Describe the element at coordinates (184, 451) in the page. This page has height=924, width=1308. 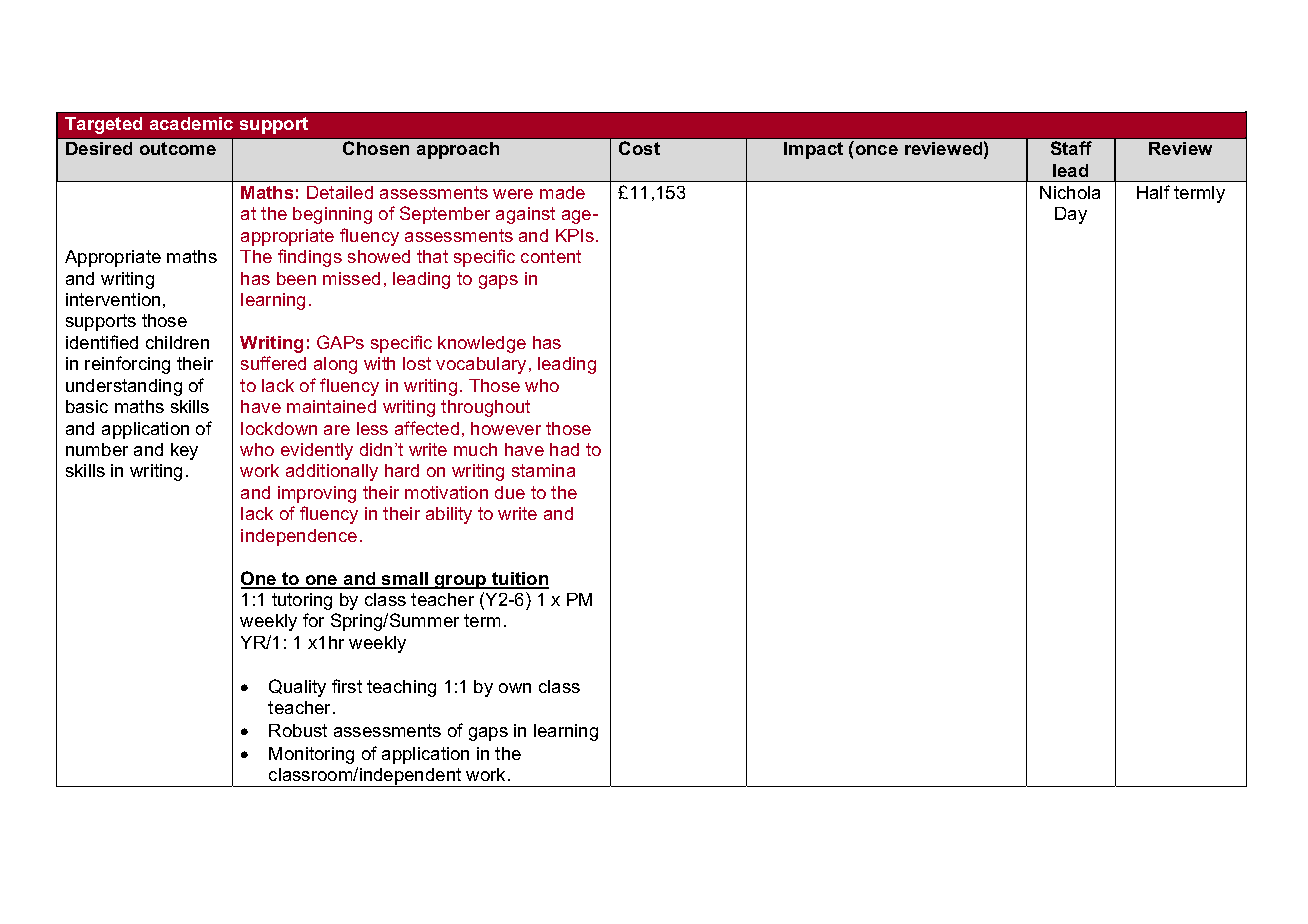
I see `key` at that location.
